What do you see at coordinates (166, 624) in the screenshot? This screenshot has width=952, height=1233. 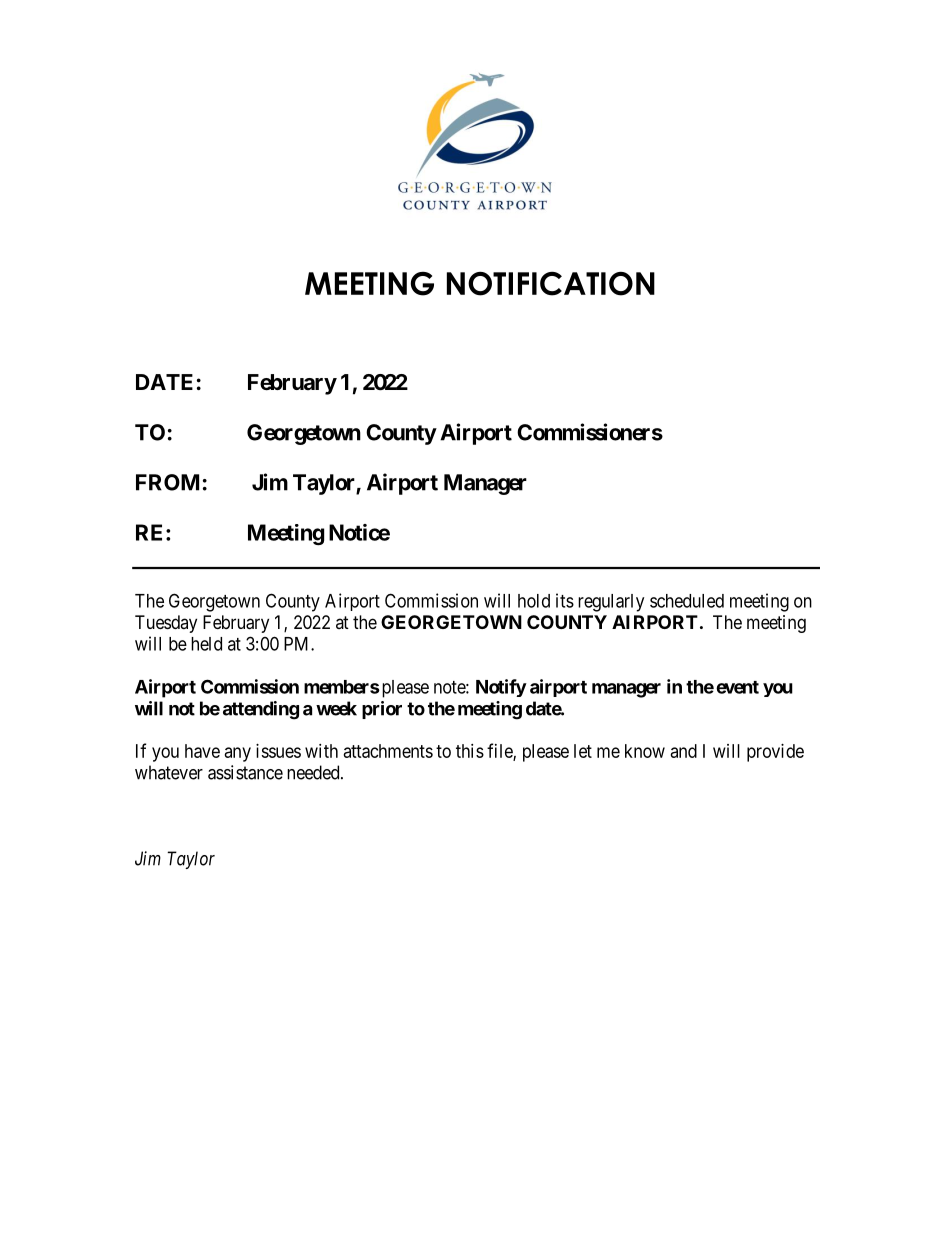 I see `Tuesday` at bounding box center [166, 624].
